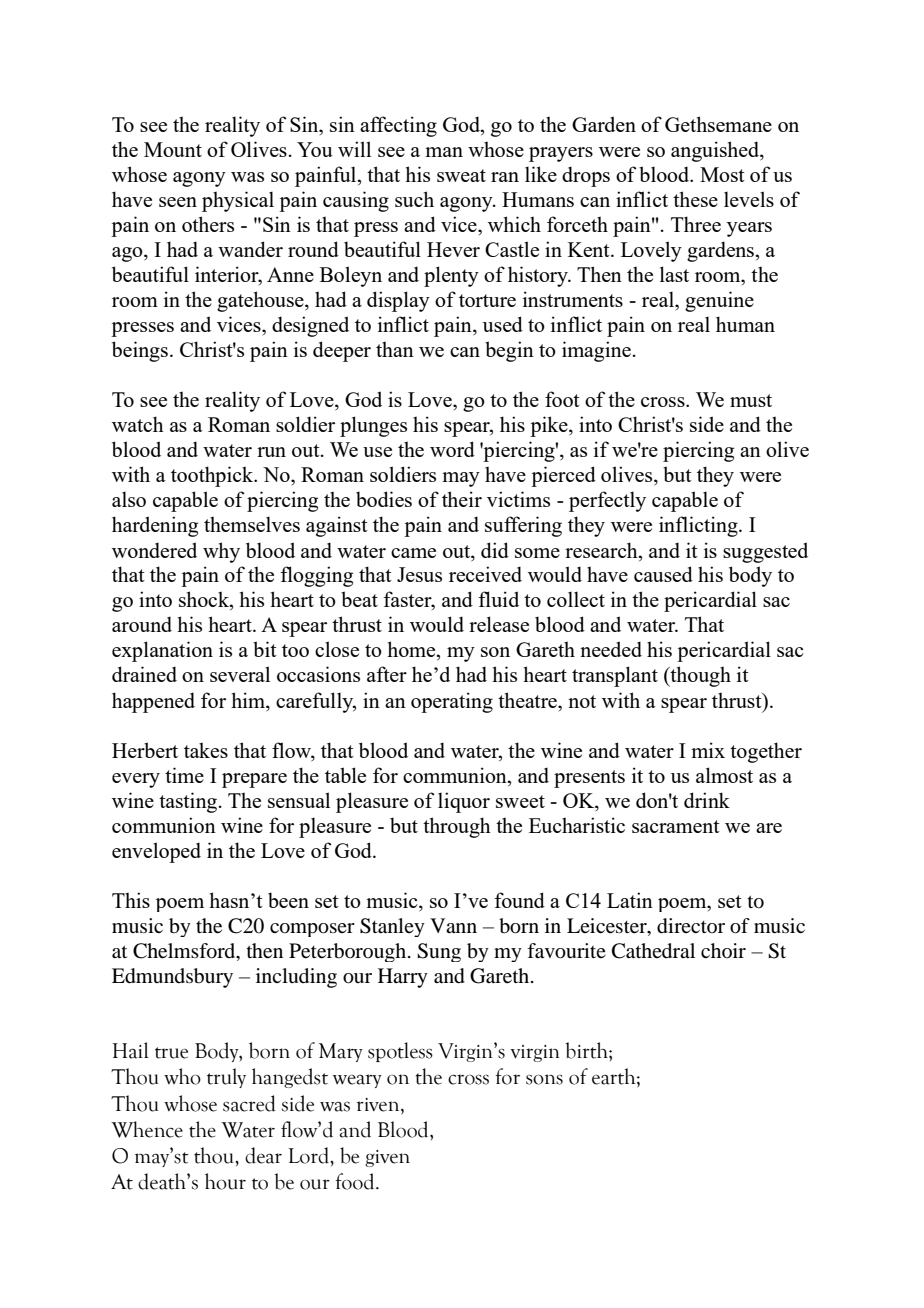  What do you see at coordinates (225, 1181) in the screenshot?
I see `hour` at bounding box center [225, 1181].
